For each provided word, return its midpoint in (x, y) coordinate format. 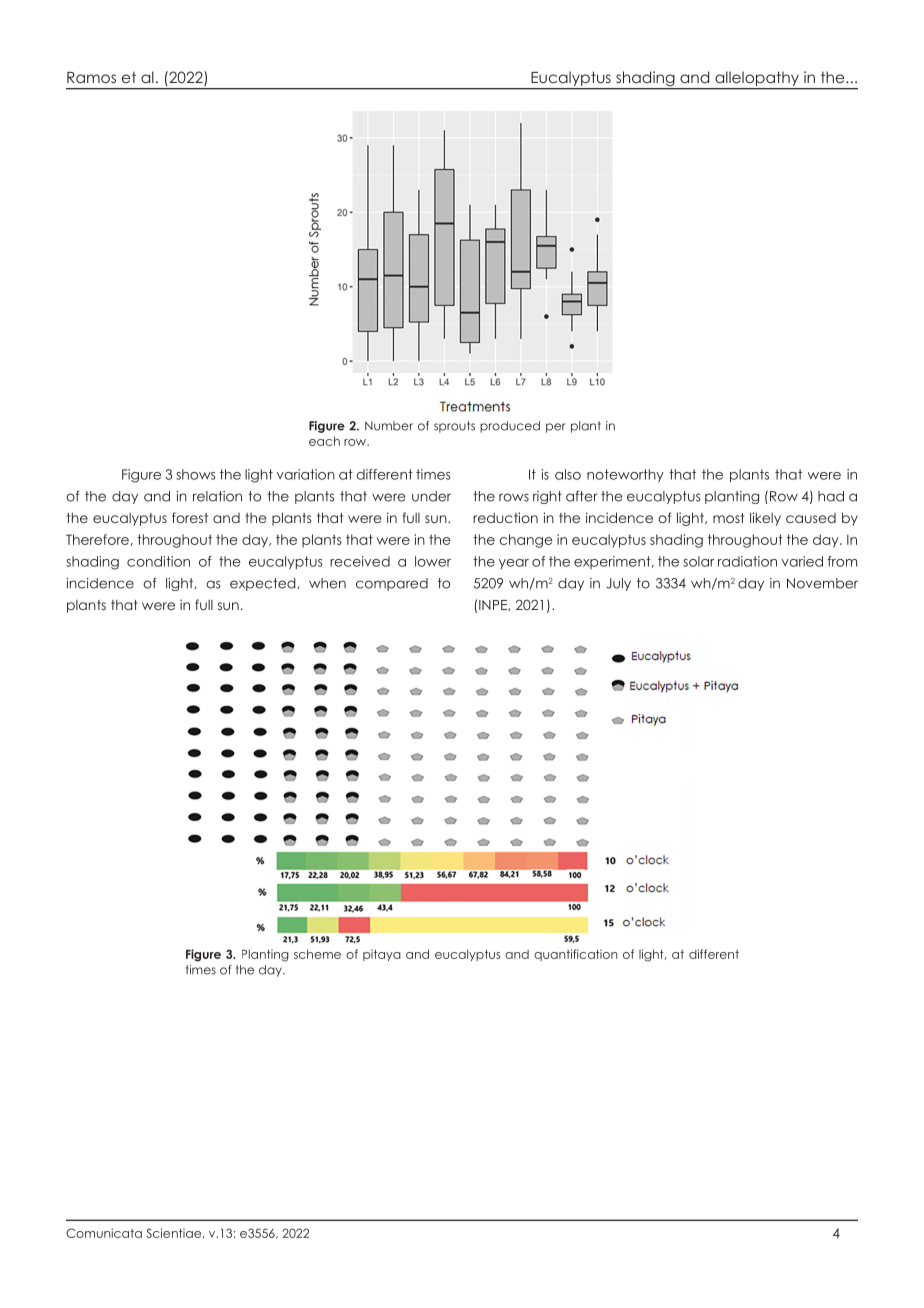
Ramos (91, 77)
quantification (575, 955)
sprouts (454, 427)
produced (510, 427)
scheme (317, 954)
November (822, 583)
